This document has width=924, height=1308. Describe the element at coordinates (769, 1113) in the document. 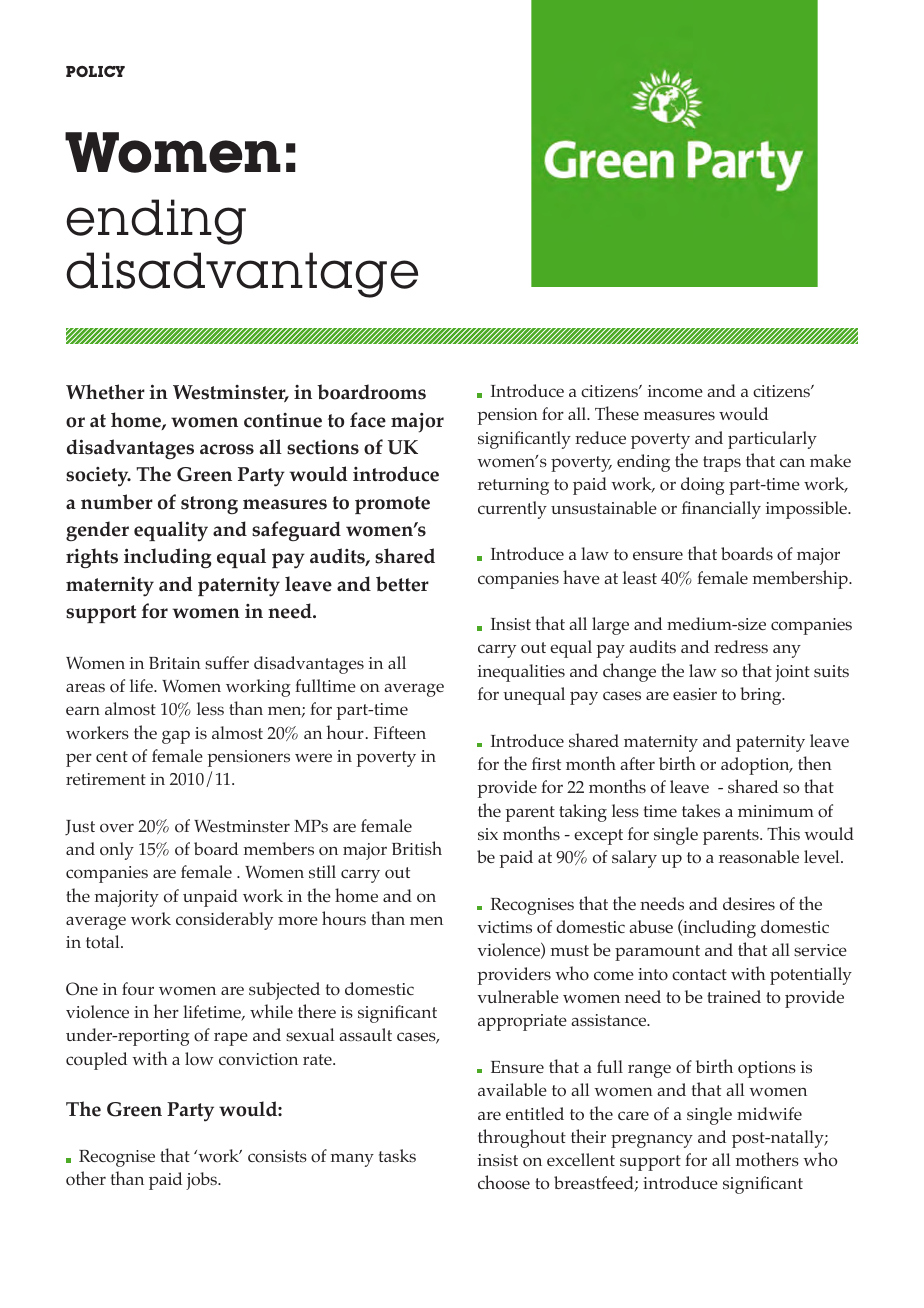

I see `midwife` at that location.
